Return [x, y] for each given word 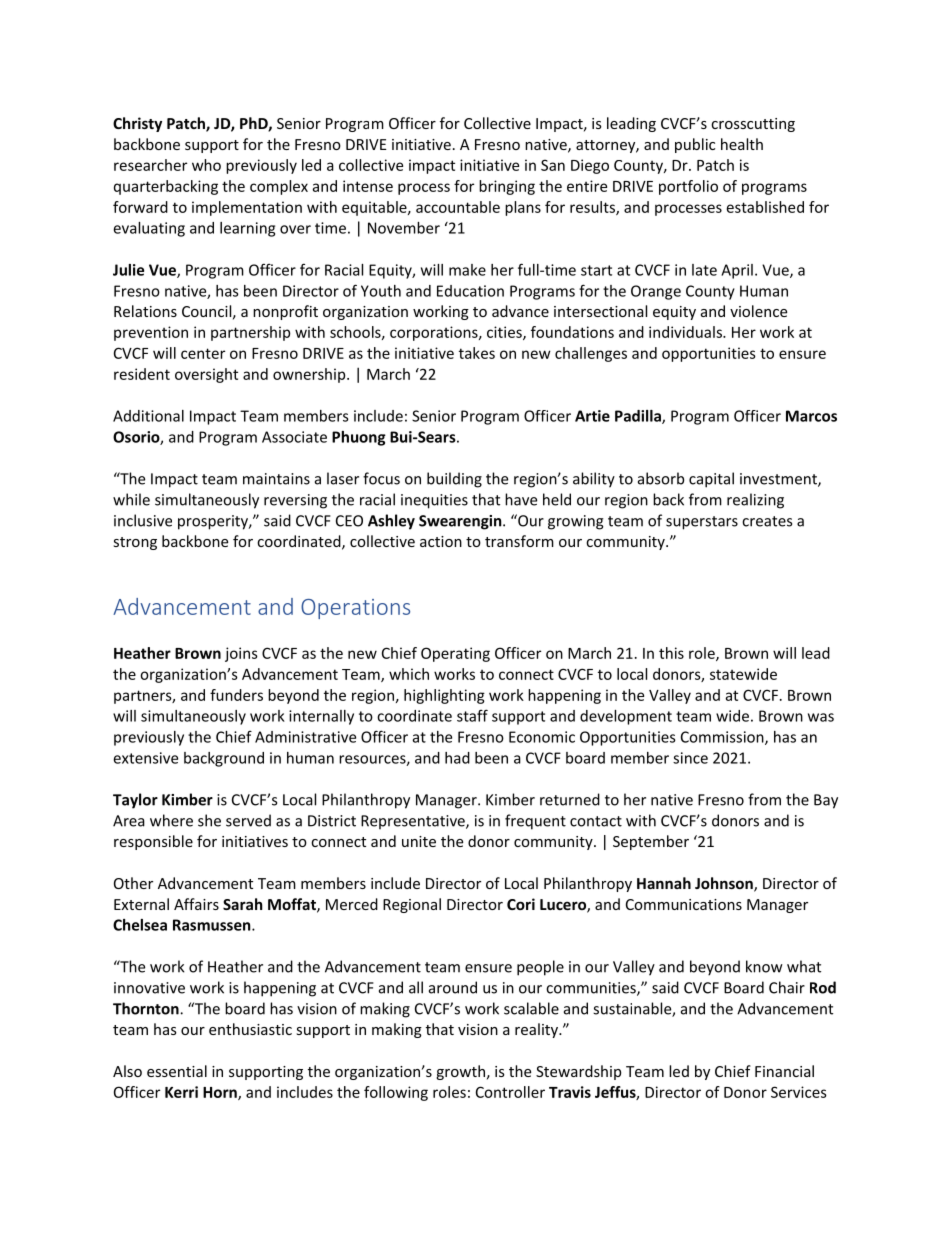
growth [460, 1072]
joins [241, 654]
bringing [507, 187]
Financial [784, 1071]
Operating [455, 654]
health [742, 144]
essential [177, 1071]
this [671, 653]
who [206, 165]
